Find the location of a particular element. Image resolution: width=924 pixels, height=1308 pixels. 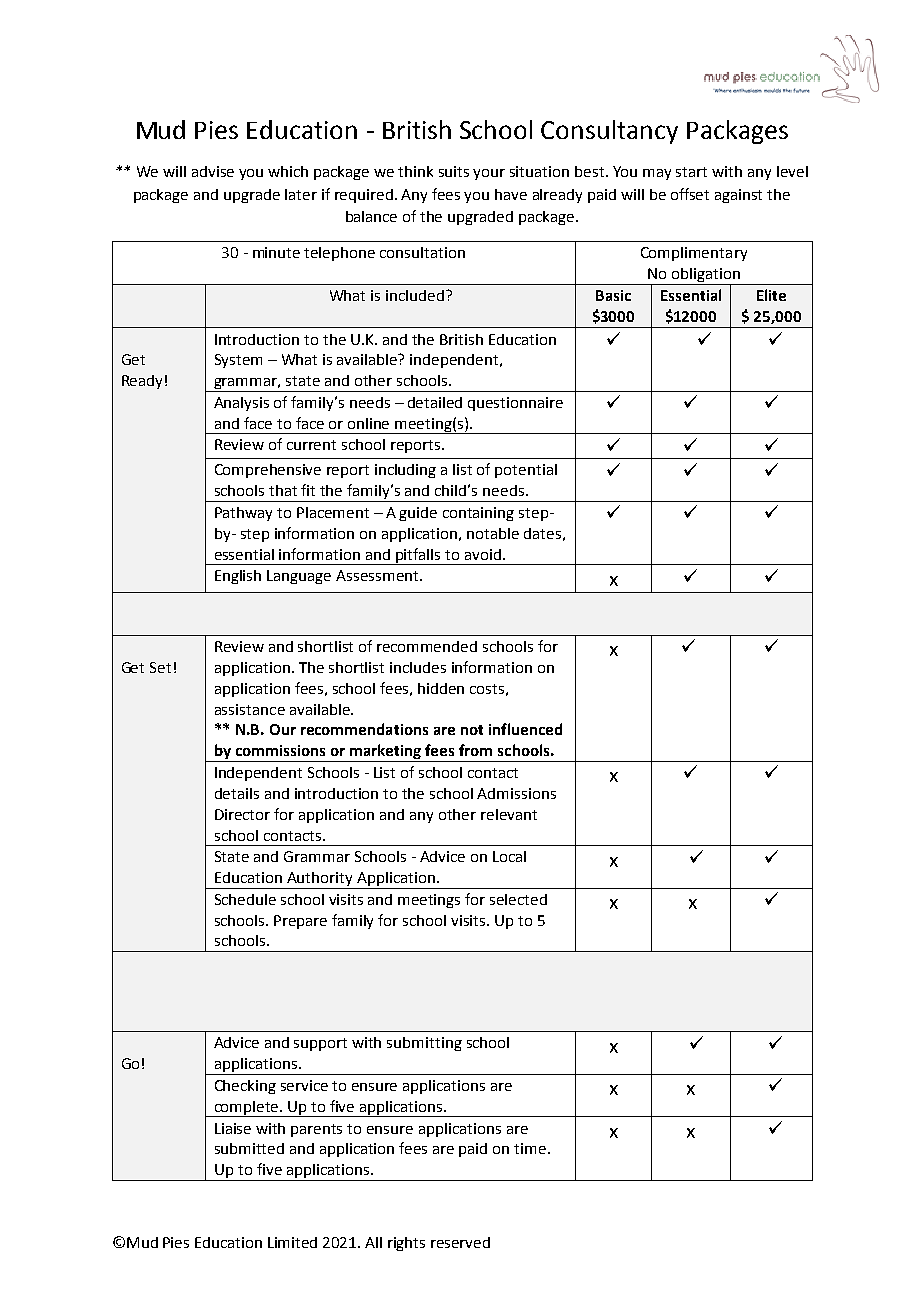

assistance is located at coordinates (250, 709).
